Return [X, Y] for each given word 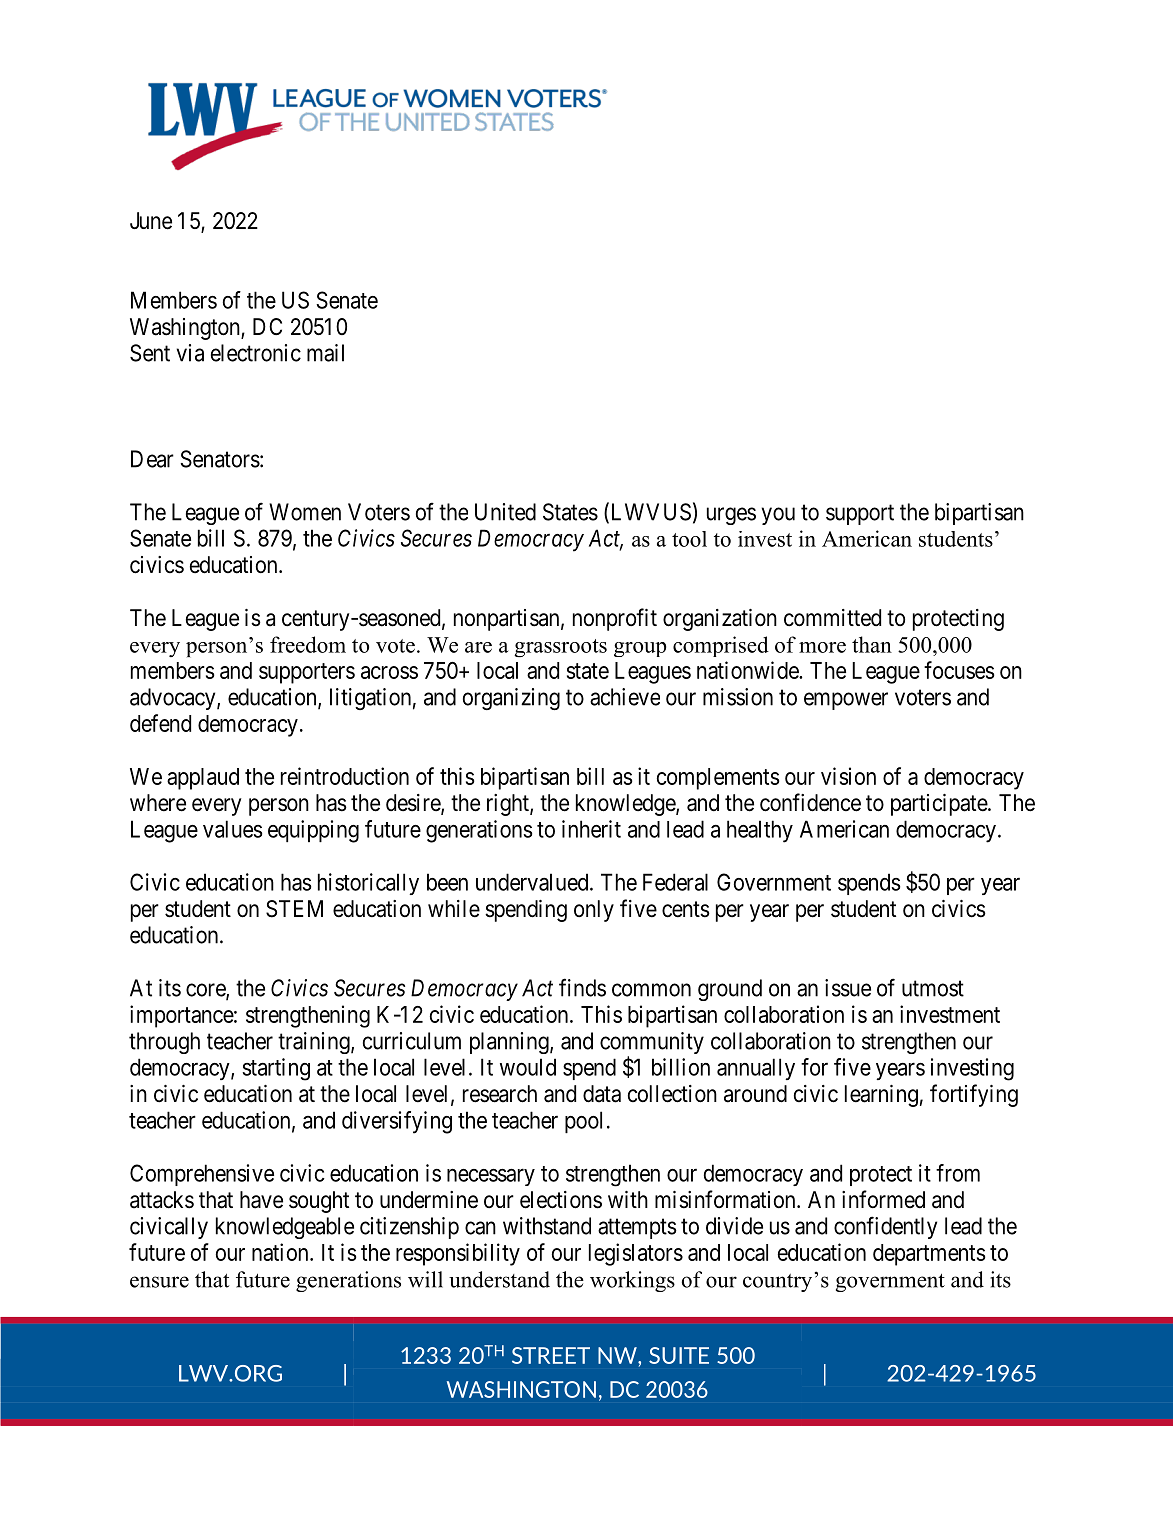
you [778, 516]
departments [929, 1255]
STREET [551, 1355]
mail [325, 353]
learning [881, 1096]
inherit [591, 829]
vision [848, 776]
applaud [203, 779]
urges [731, 516]
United [505, 512]
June [151, 221]
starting [276, 1069]
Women [305, 512]
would [528, 1067]
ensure [159, 1282]
